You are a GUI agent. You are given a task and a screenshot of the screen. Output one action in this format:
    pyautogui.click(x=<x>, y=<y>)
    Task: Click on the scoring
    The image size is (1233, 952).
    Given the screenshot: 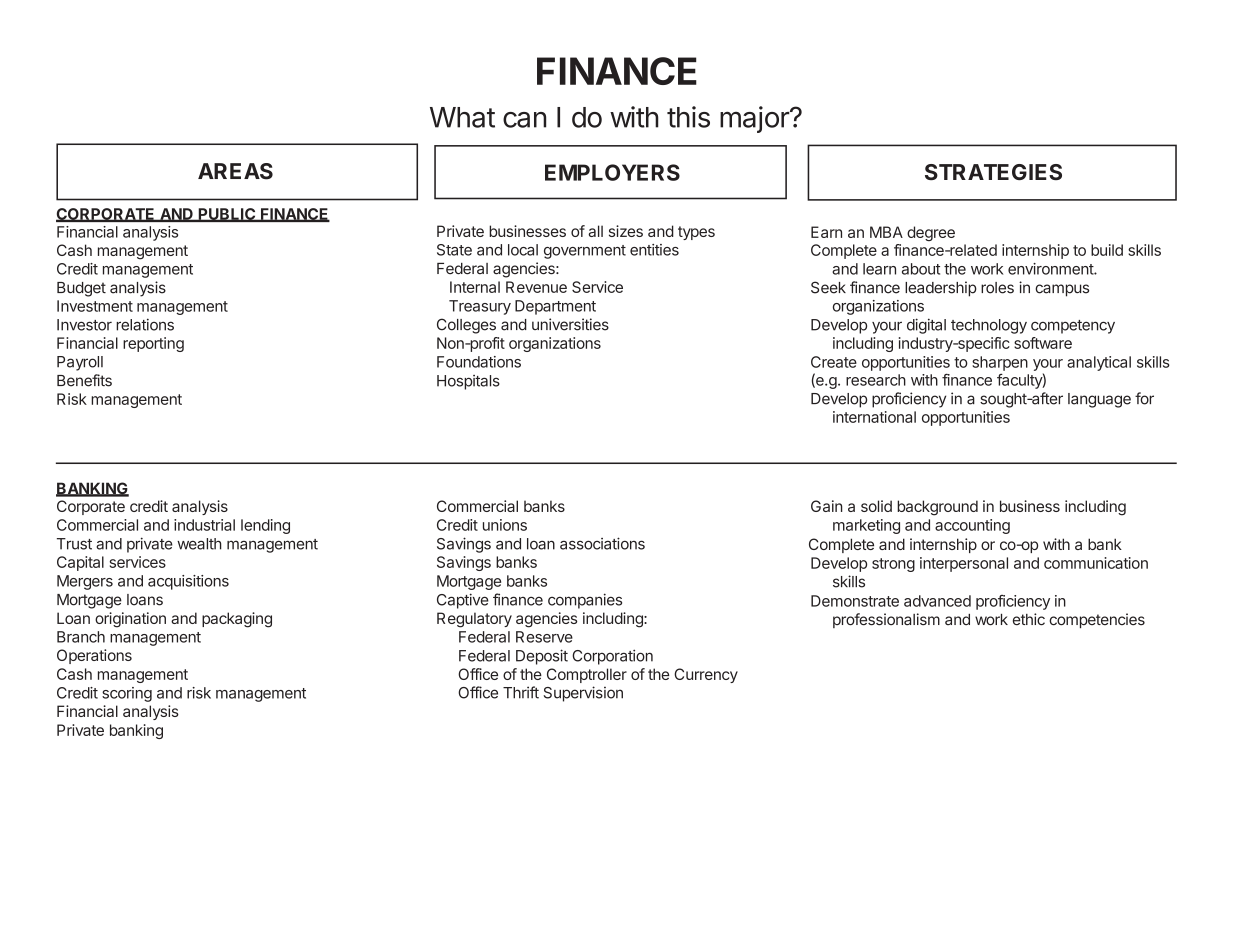 What is the action you would take?
    pyautogui.click(x=127, y=694)
